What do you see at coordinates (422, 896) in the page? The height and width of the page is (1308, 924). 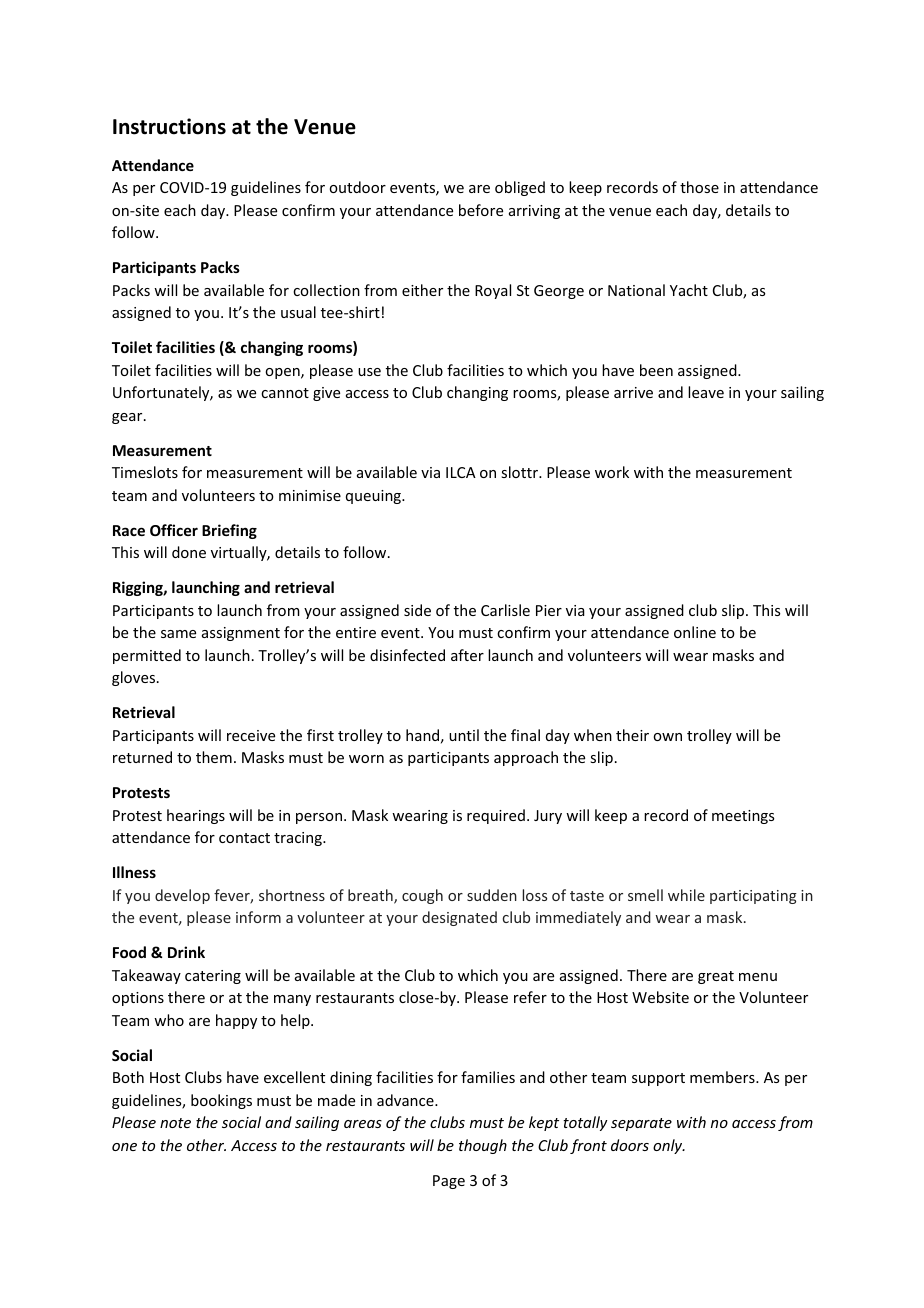 I see `cough` at bounding box center [422, 896].
